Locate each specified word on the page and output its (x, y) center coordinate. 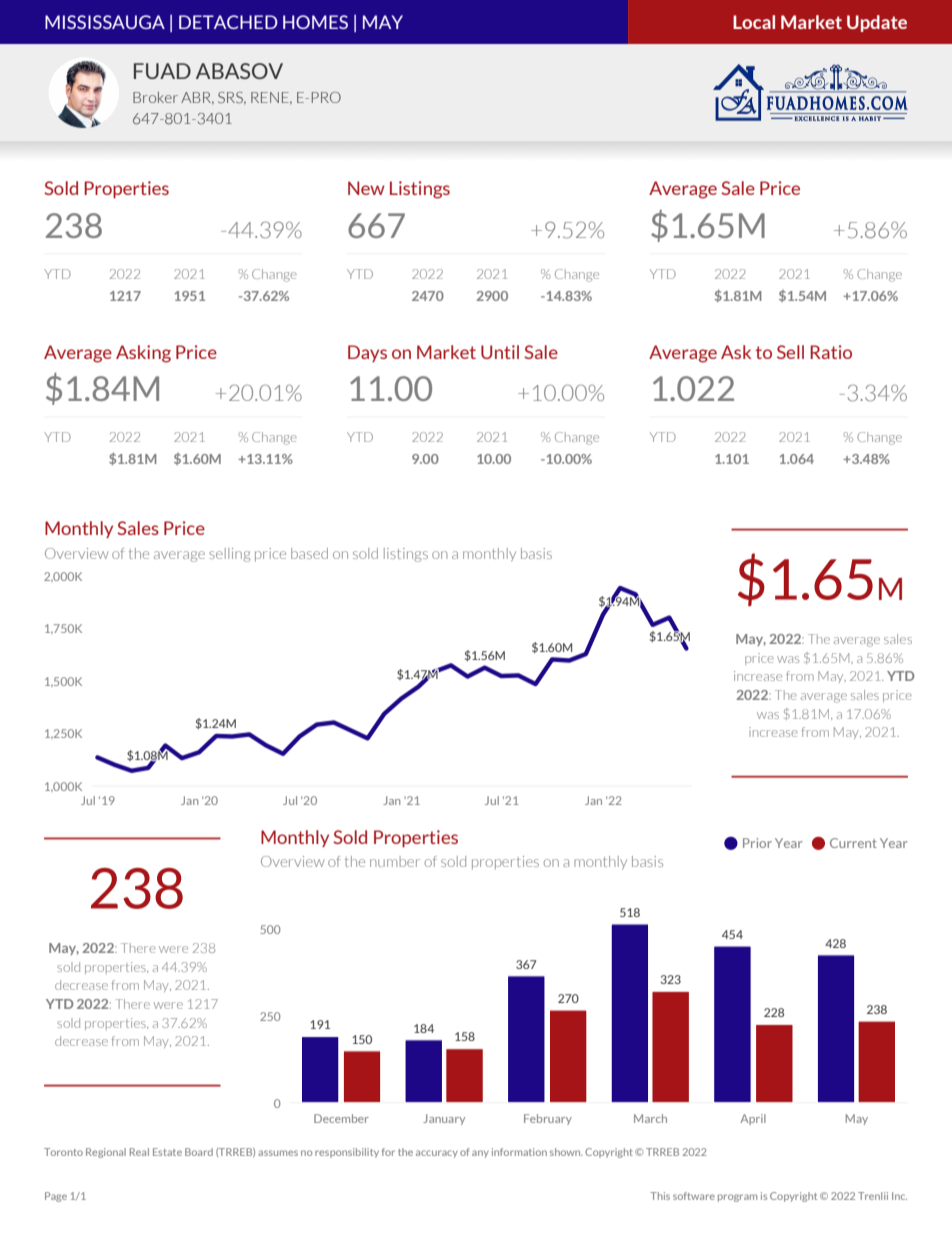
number (395, 861)
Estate (167, 1152)
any (480, 1154)
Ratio (831, 352)
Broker (155, 97)
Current (853, 843)
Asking (143, 354)
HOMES (315, 22)
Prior (757, 843)
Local (754, 22)
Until (500, 352)
